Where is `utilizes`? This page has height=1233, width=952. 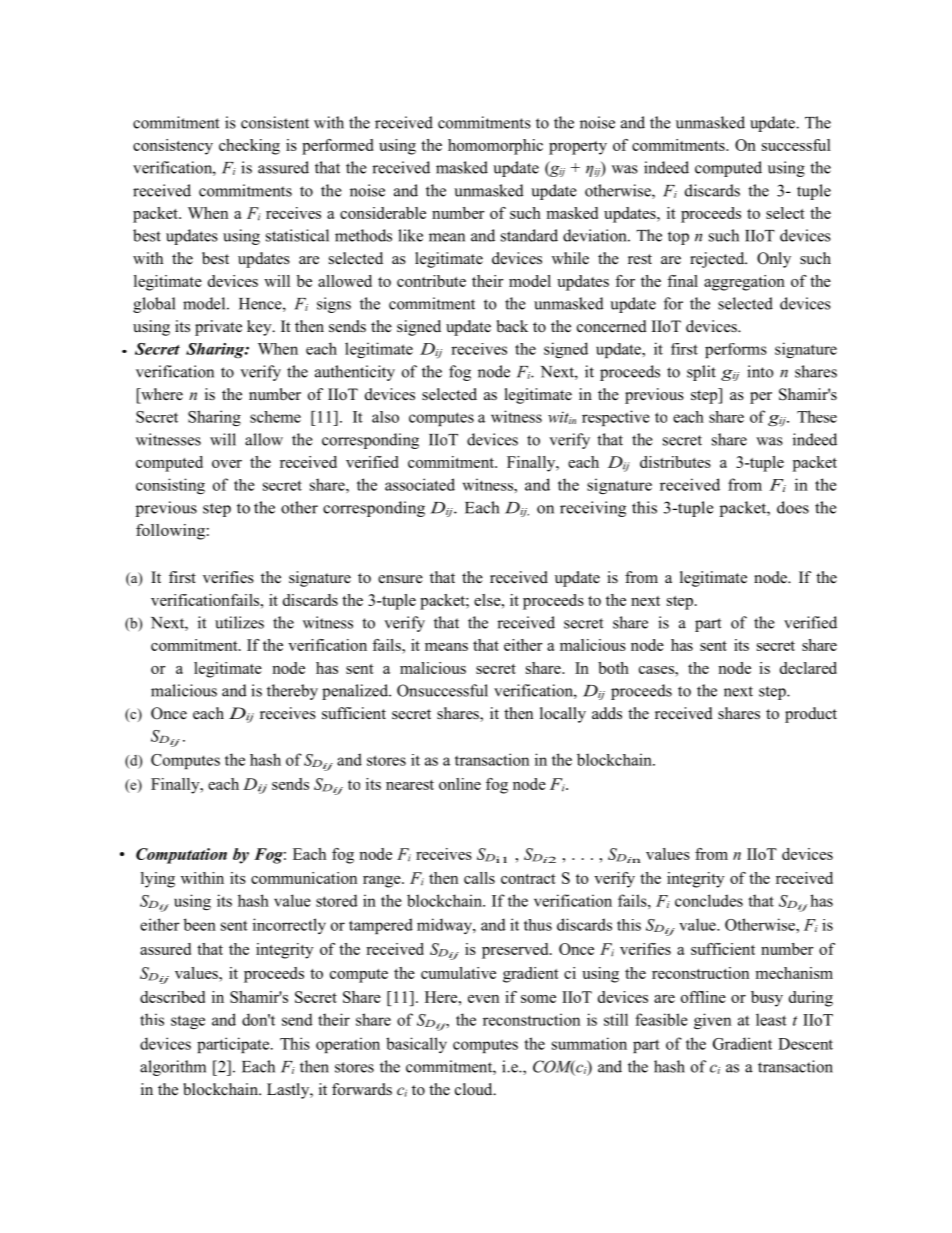 utilizes is located at coordinates (239, 622).
